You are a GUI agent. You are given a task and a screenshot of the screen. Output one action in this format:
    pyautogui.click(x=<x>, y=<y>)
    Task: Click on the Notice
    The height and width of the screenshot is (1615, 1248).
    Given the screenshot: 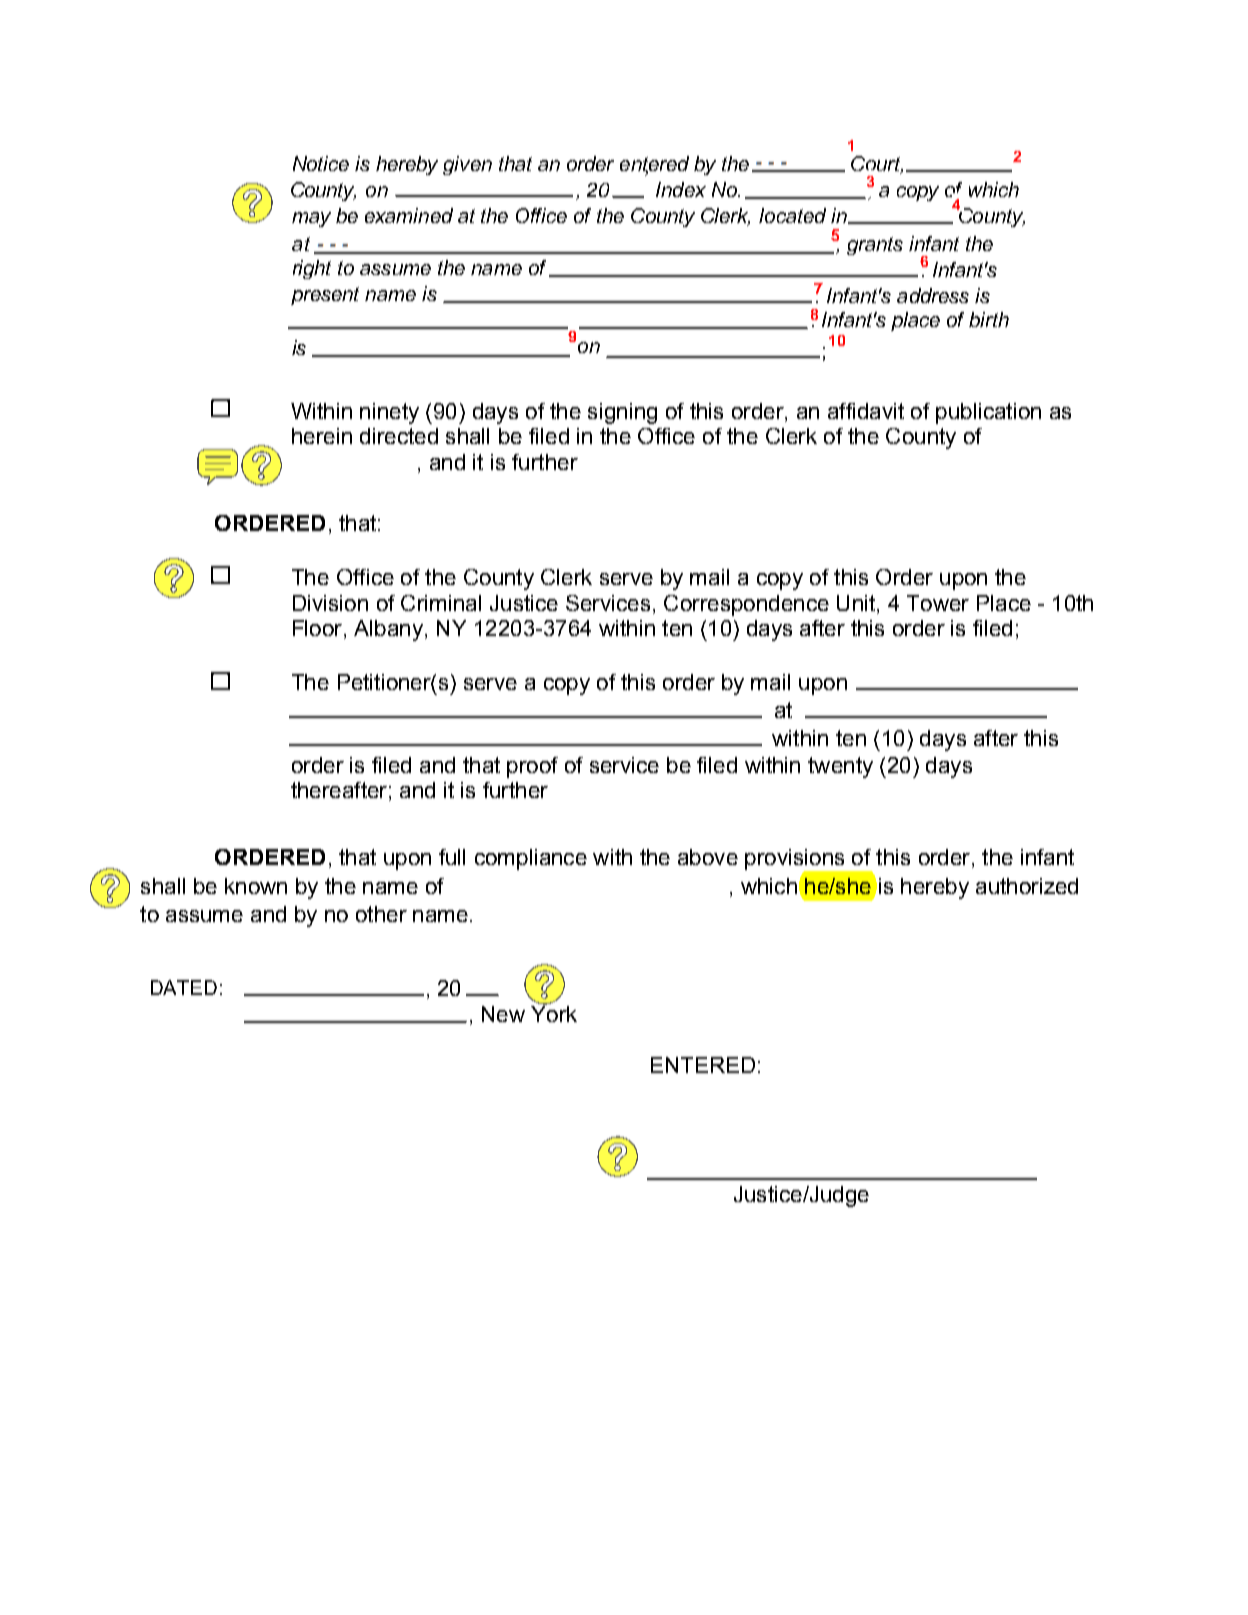 What is the action you would take?
    pyautogui.click(x=321, y=163)
